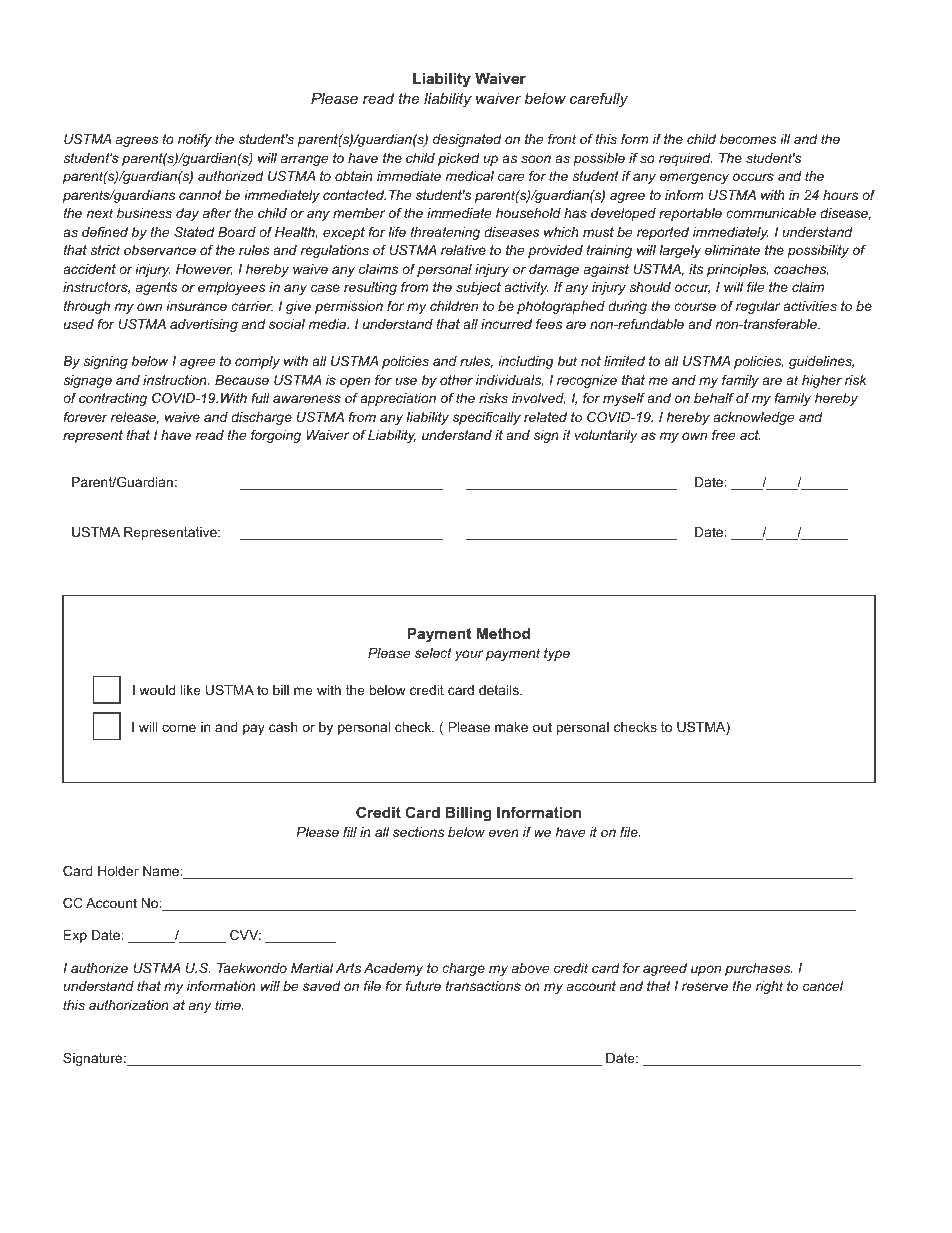  Describe the element at coordinates (694, 178) in the page. I see `emergency` at that location.
